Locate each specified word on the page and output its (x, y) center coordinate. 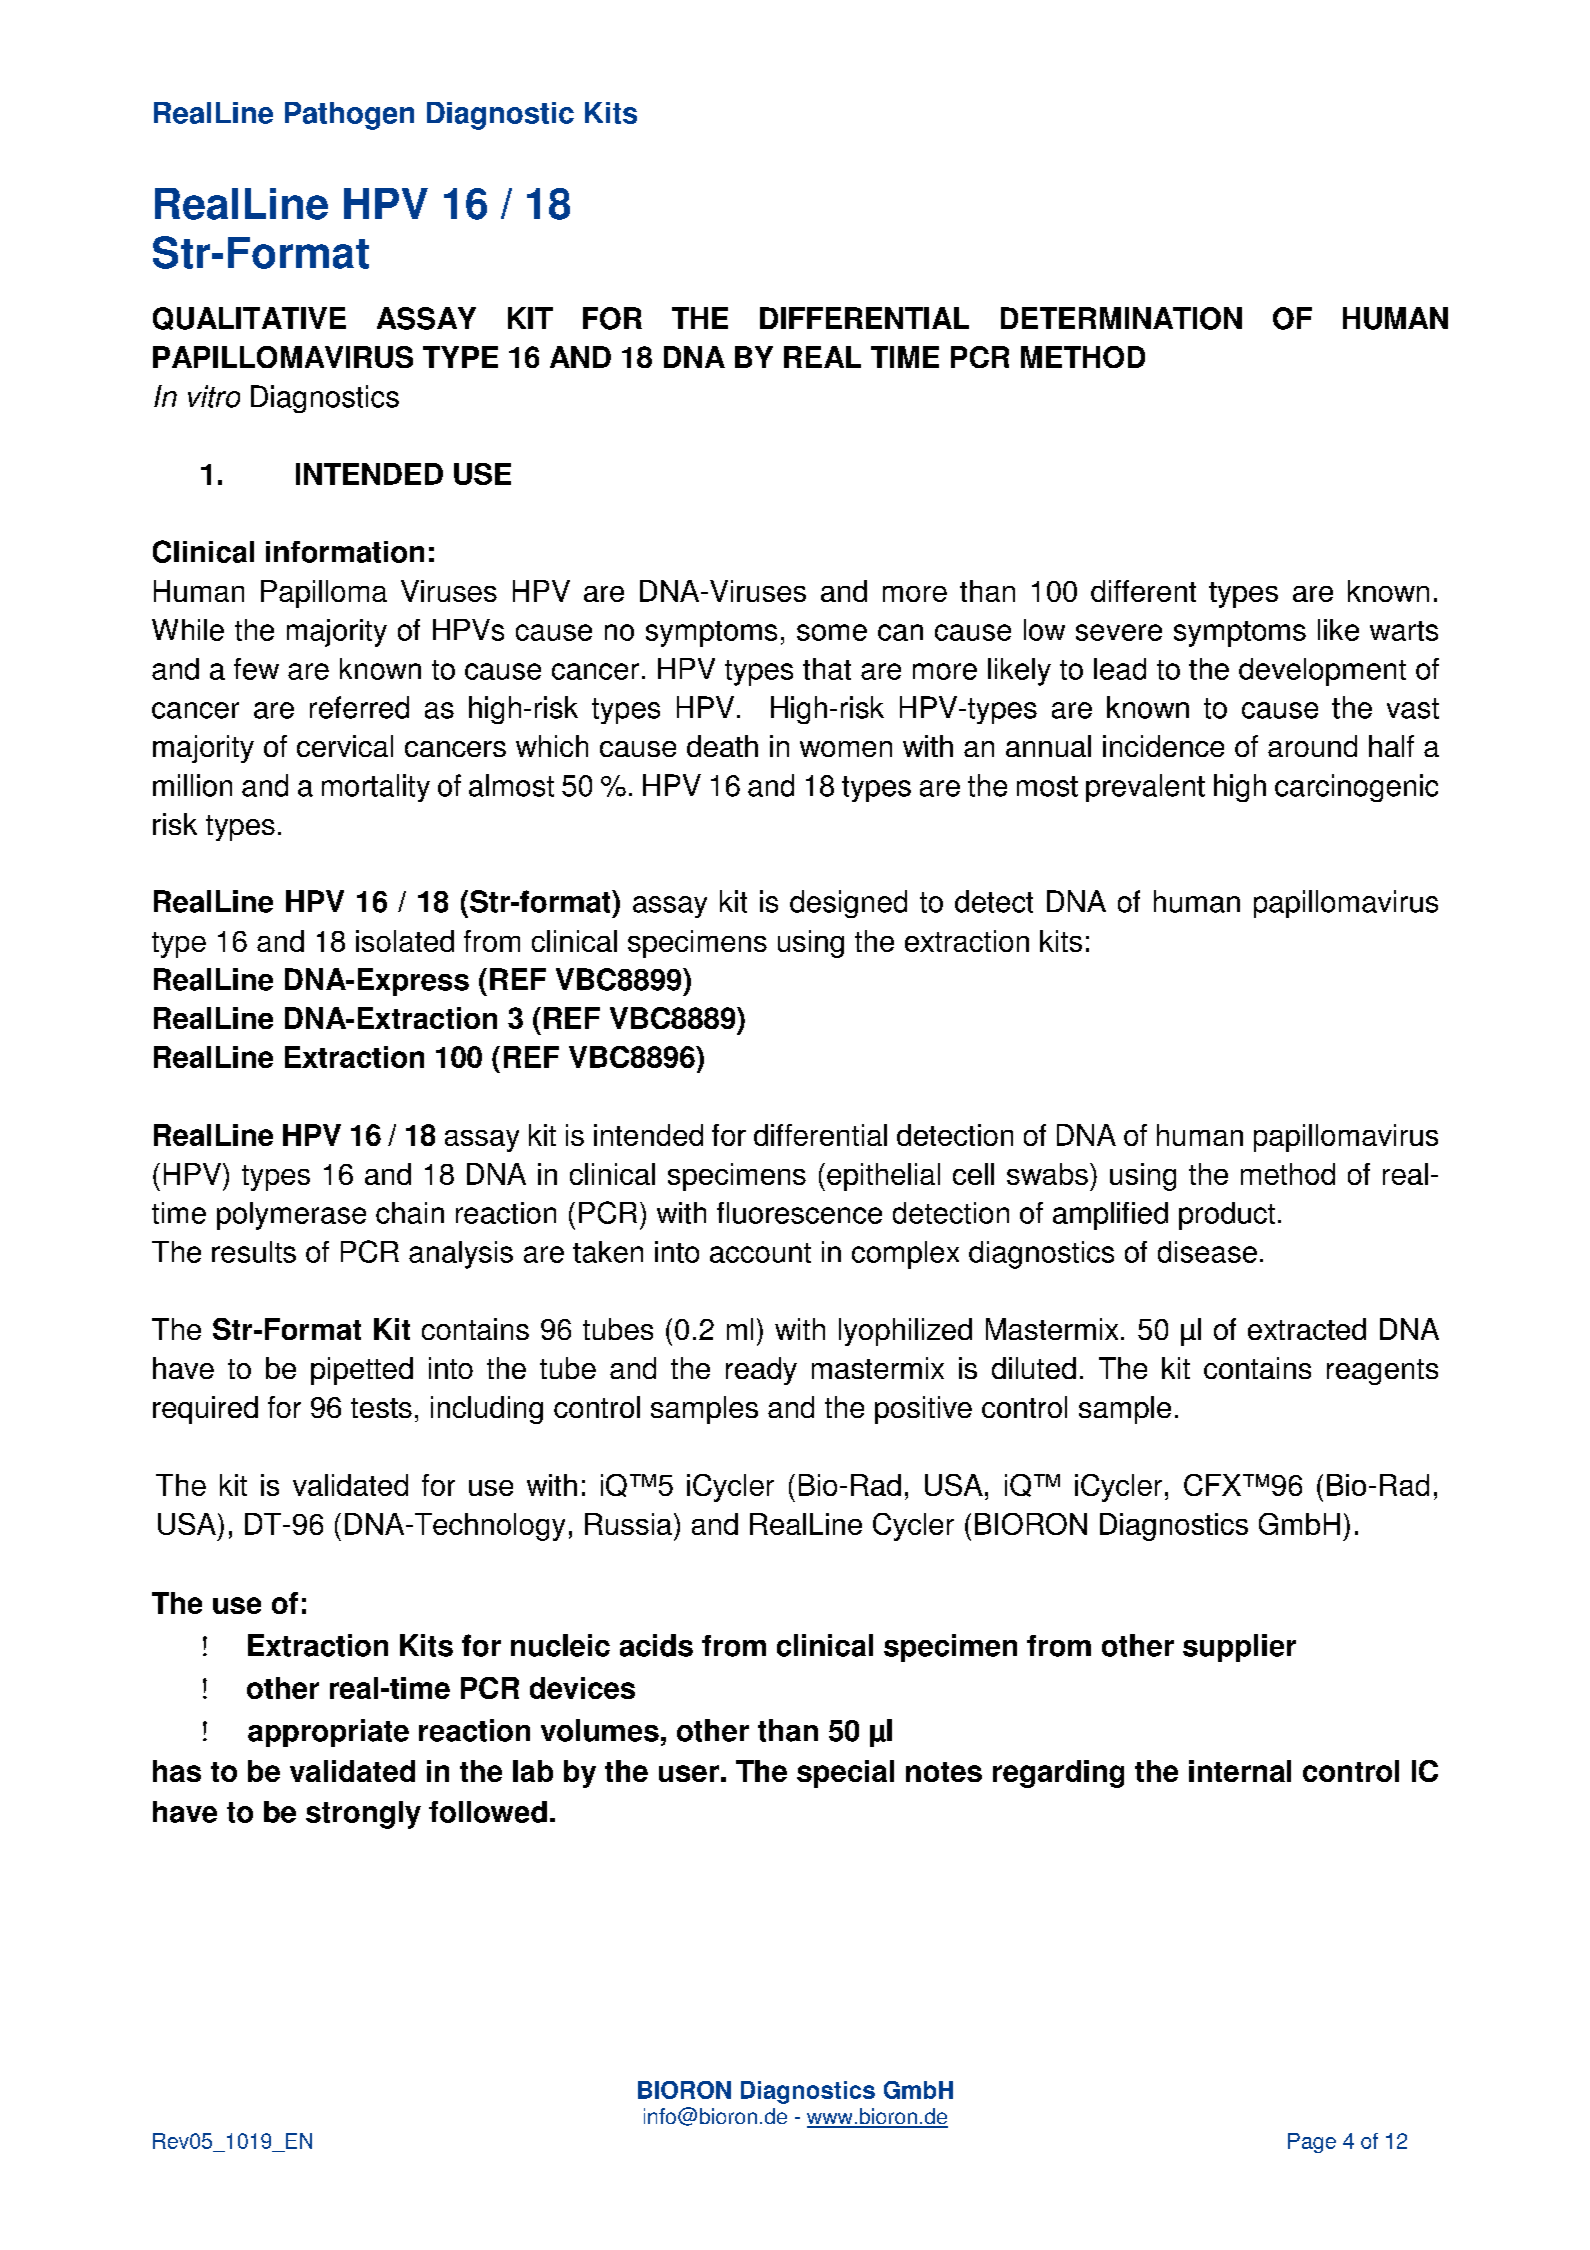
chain (410, 1213)
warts (1404, 631)
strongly (363, 1815)
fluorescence (799, 1213)
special (845, 1774)
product (1227, 1216)
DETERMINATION (1121, 318)
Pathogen (349, 116)
